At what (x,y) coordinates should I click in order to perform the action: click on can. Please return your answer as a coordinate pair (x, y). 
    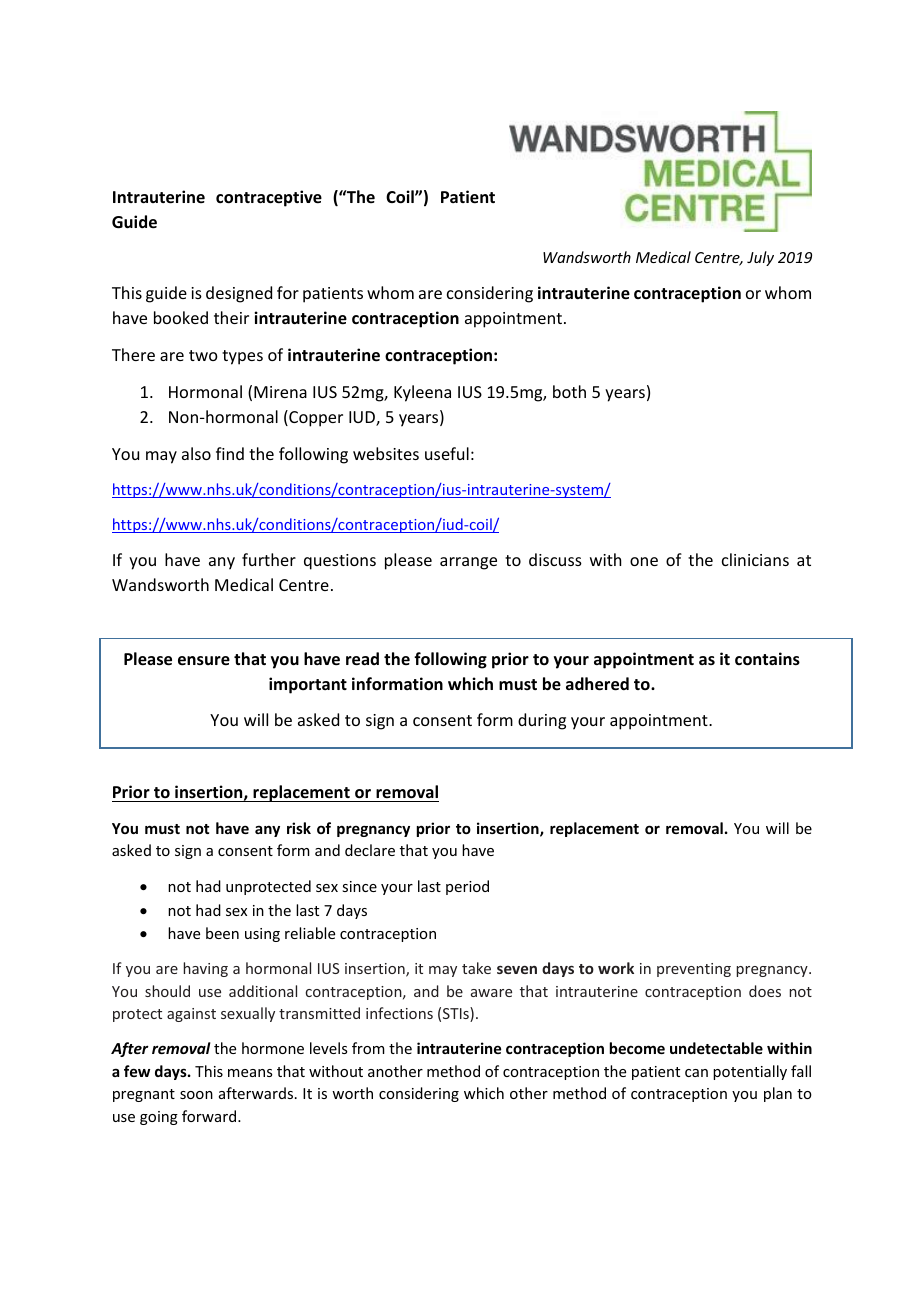
    Looking at the image, I should click on (696, 1073).
